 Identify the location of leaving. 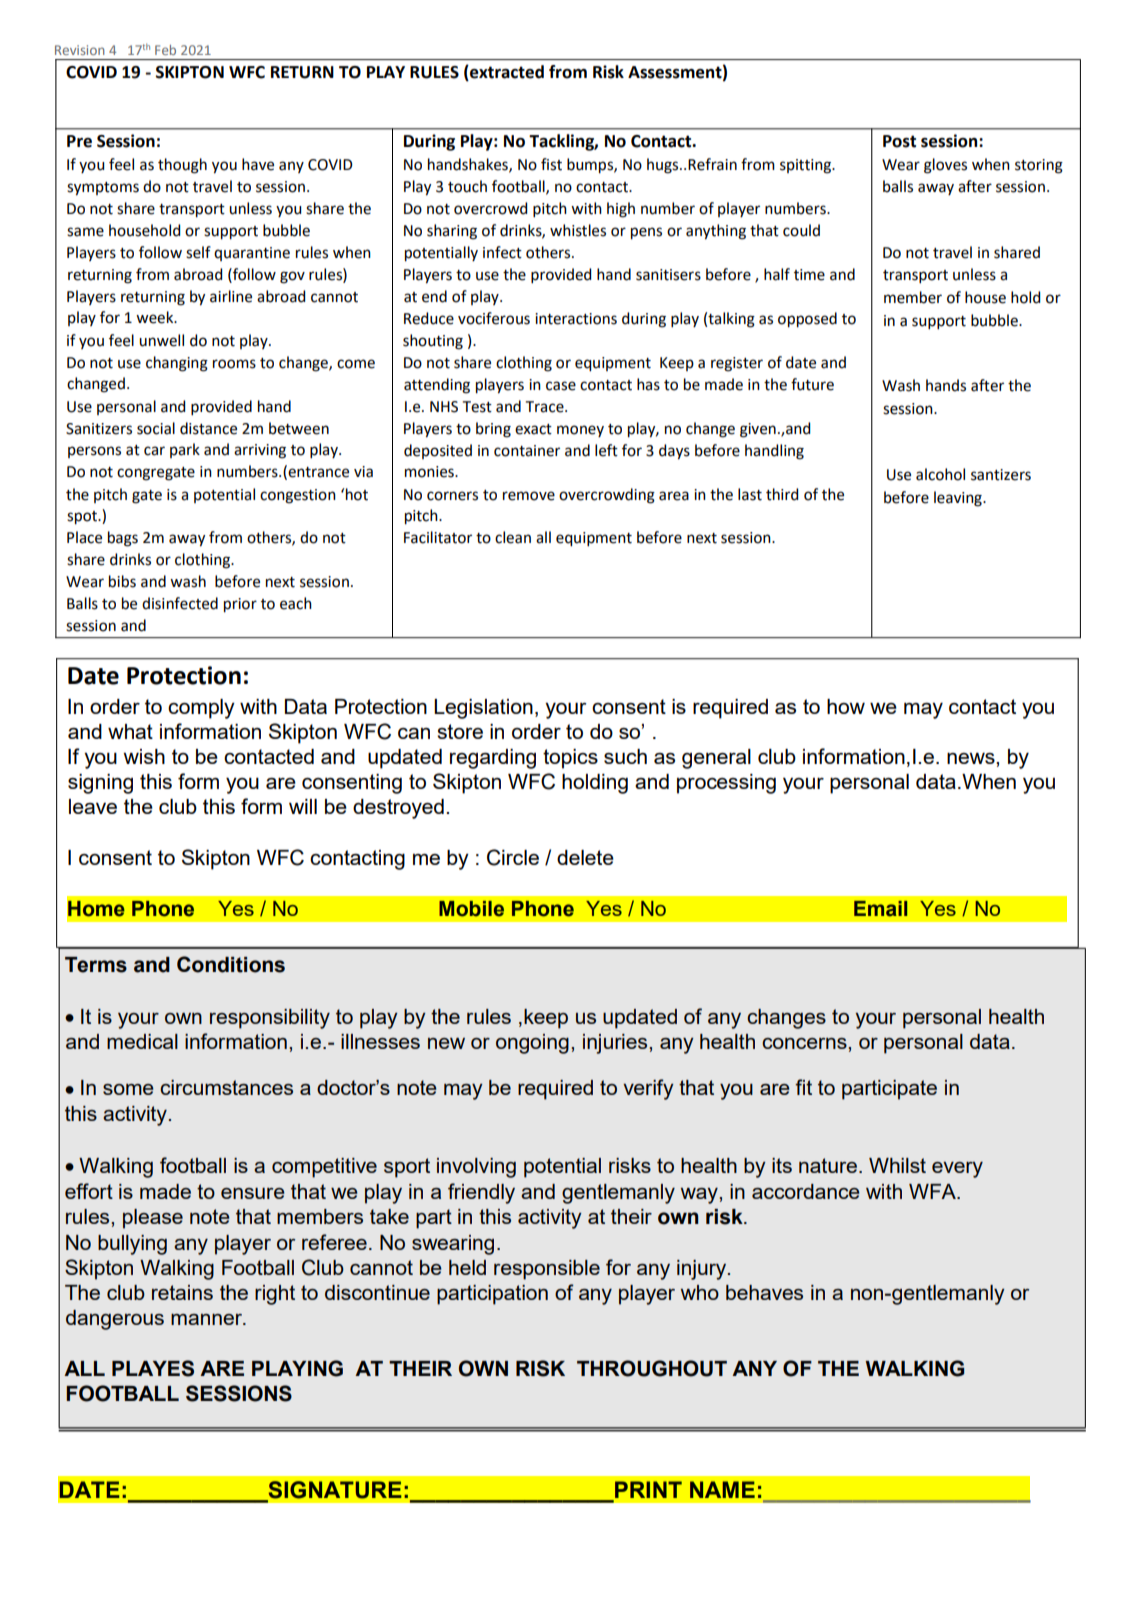
(959, 499).
